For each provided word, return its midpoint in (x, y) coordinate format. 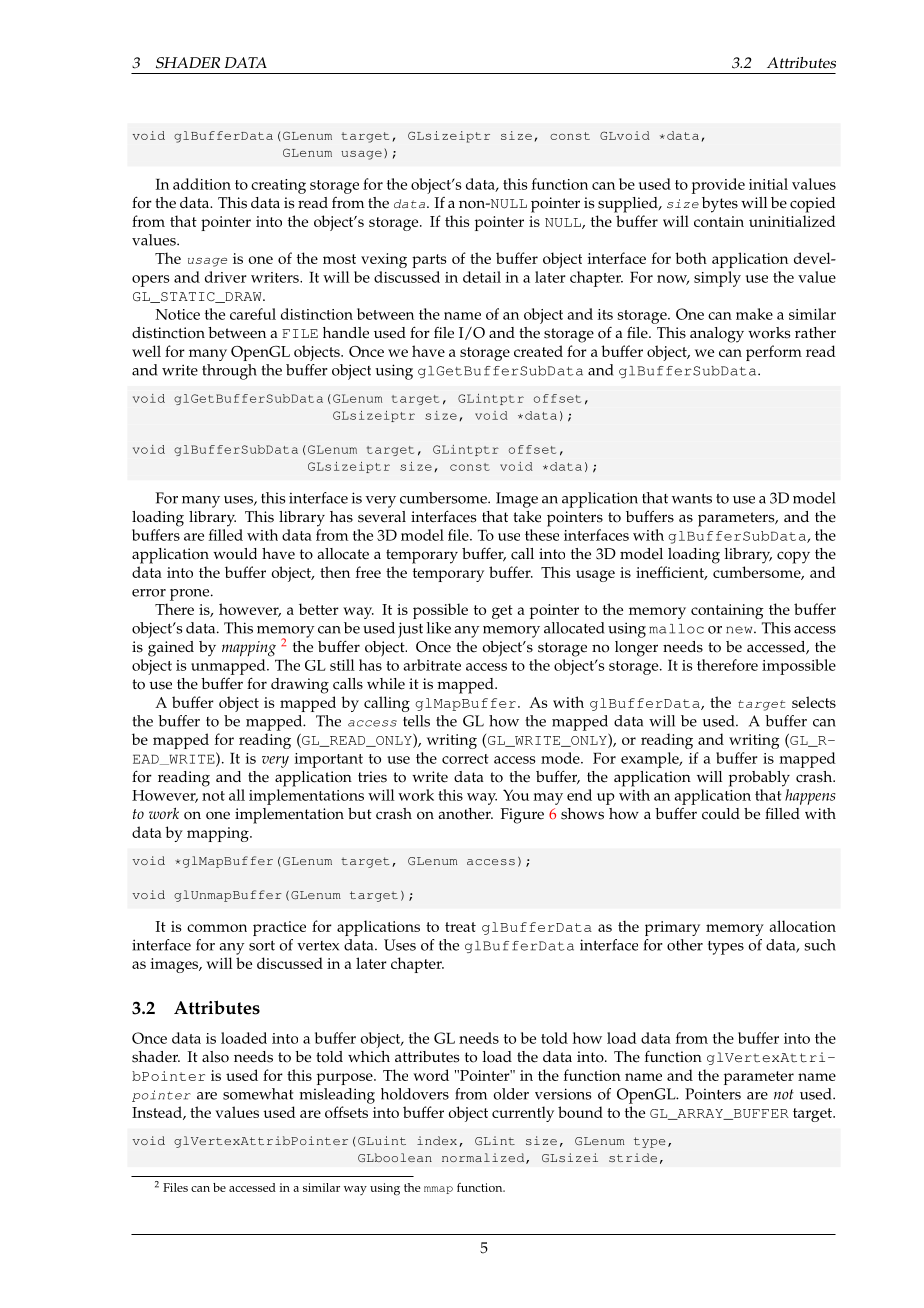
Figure (522, 816)
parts (429, 261)
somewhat (258, 1094)
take (527, 517)
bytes (720, 205)
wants (692, 498)
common (217, 928)
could (721, 814)
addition (202, 184)
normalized (484, 1158)
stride (633, 1157)
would (235, 554)
